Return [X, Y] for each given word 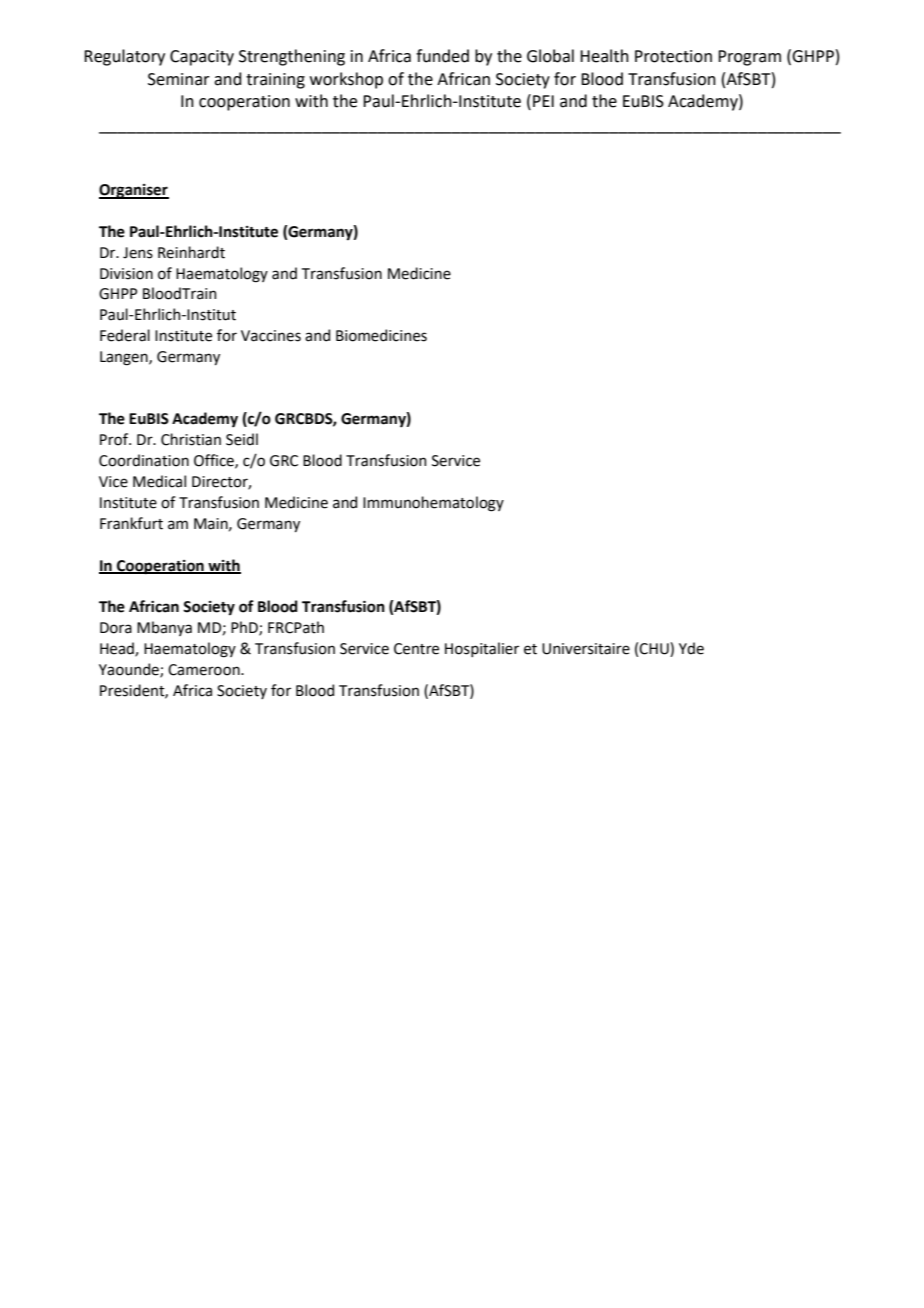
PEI [543, 101]
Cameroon [205, 670]
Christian [191, 439]
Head [118, 649]
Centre [416, 649]
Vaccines [271, 336]
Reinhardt [191, 252]
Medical [159, 481]
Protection [673, 56]
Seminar [179, 79]
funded [442, 56]
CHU [655, 649]
